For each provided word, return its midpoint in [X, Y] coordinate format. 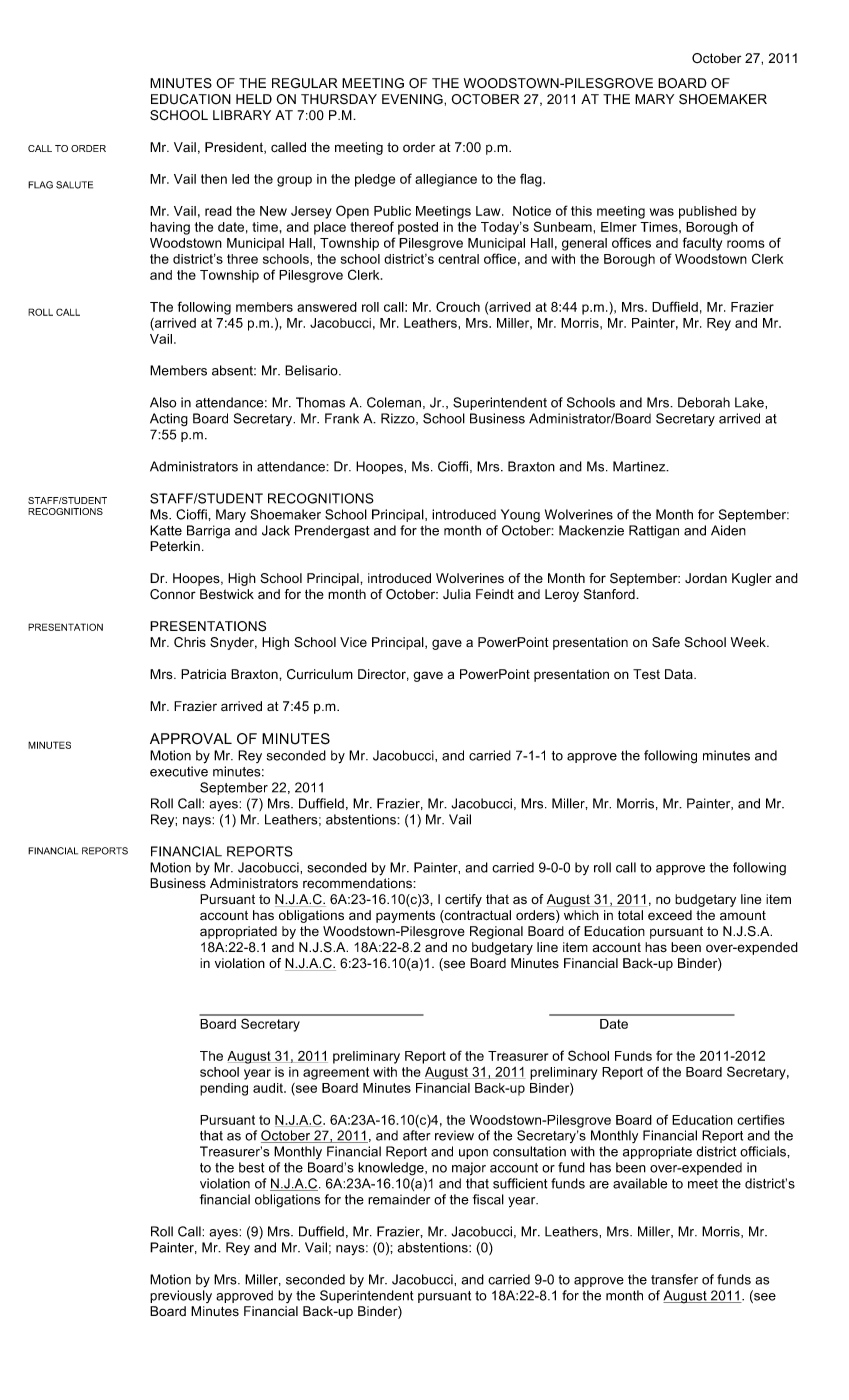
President [235, 148]
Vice [353, 642]
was [662, 212]
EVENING [413, 99]
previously [181, 1296]
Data [680, 674]
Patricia [203, 674]
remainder [399, 1199]
